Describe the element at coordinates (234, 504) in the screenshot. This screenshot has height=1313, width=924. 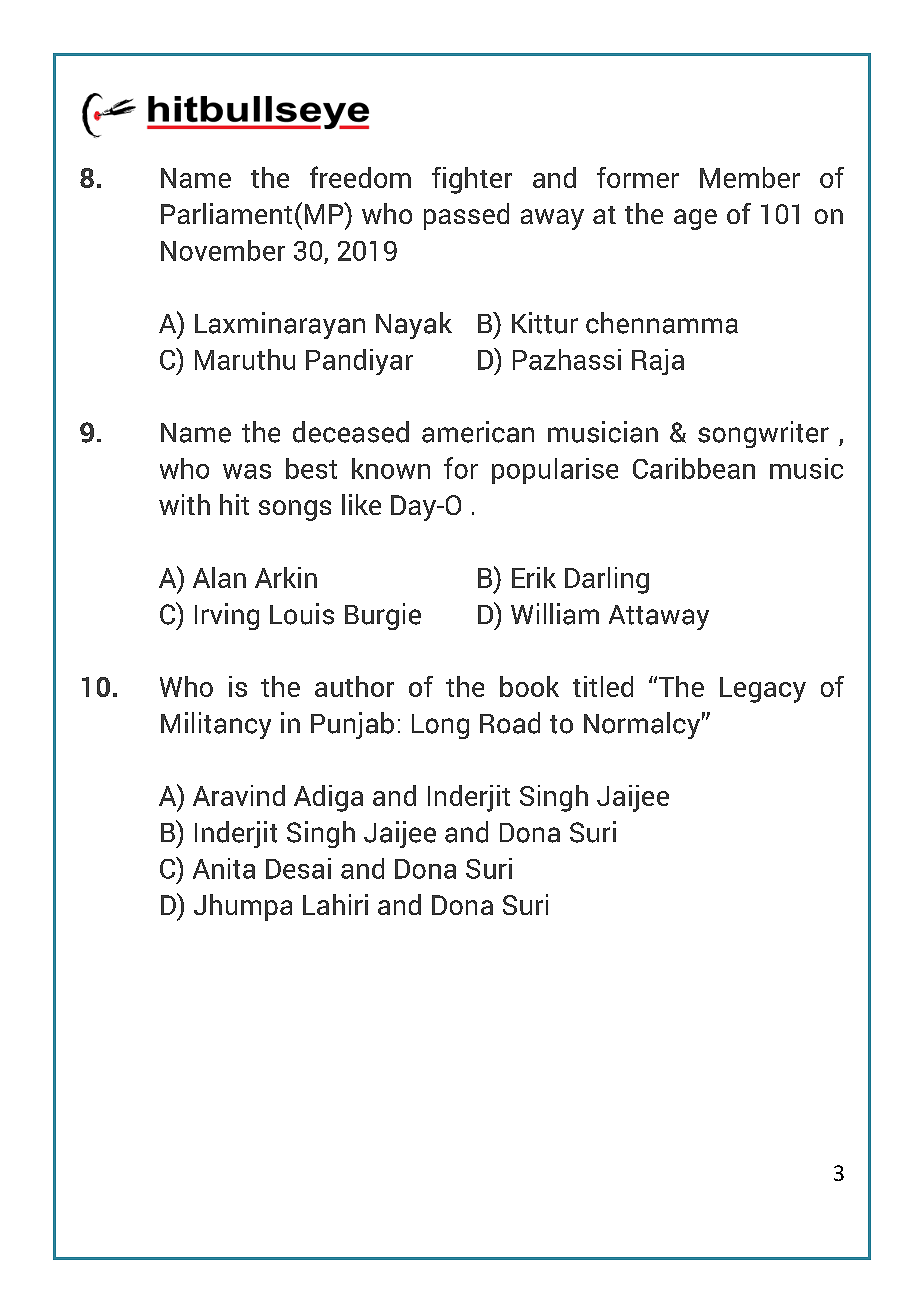
I see `hit` at that location.
